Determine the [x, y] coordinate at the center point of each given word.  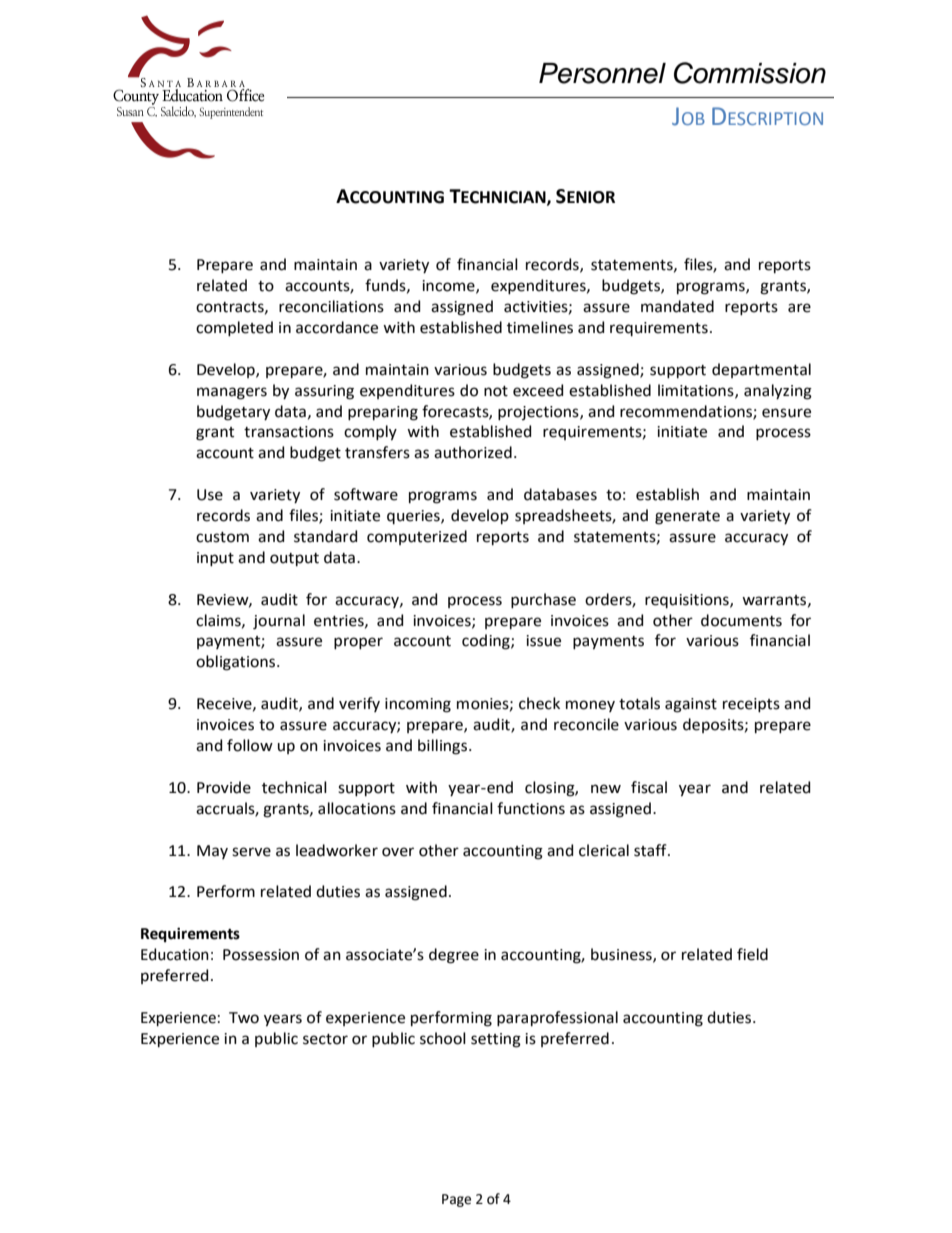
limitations [697, 391]
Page [456, 1200]
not [496, 391]
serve [251, 852]
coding [487, 642]
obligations [237, 663]
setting [496, 1040]
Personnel [602, 73]
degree [454, 956]
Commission [750, 73]
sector [325, 1039]
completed [234, 329]
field [752, 954]
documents [741, 620]
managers [232, 393]
